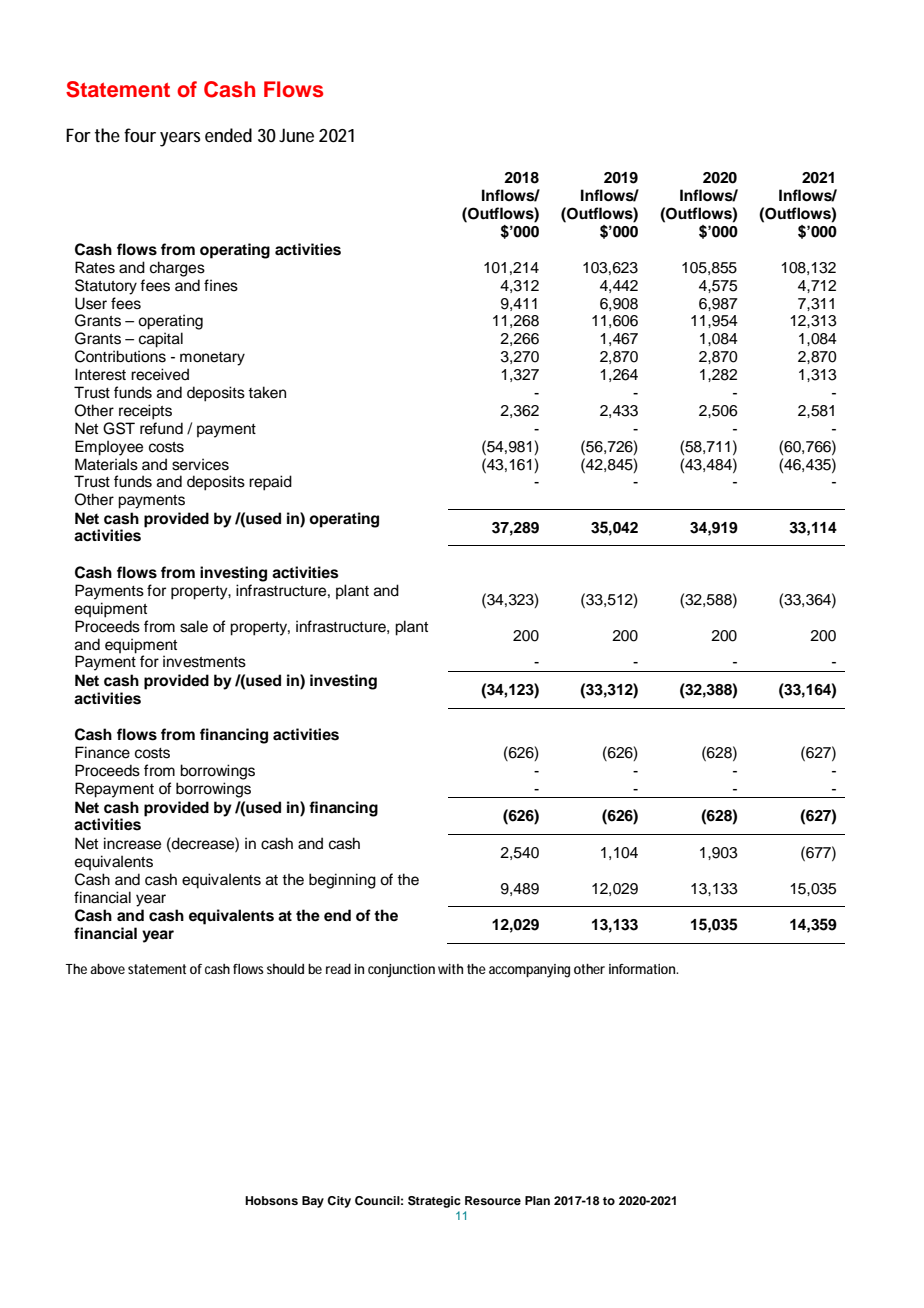  What do you see at coordinates (204, 661) in the screenshot?
I see `investments` at bounding box center [204, 661].
